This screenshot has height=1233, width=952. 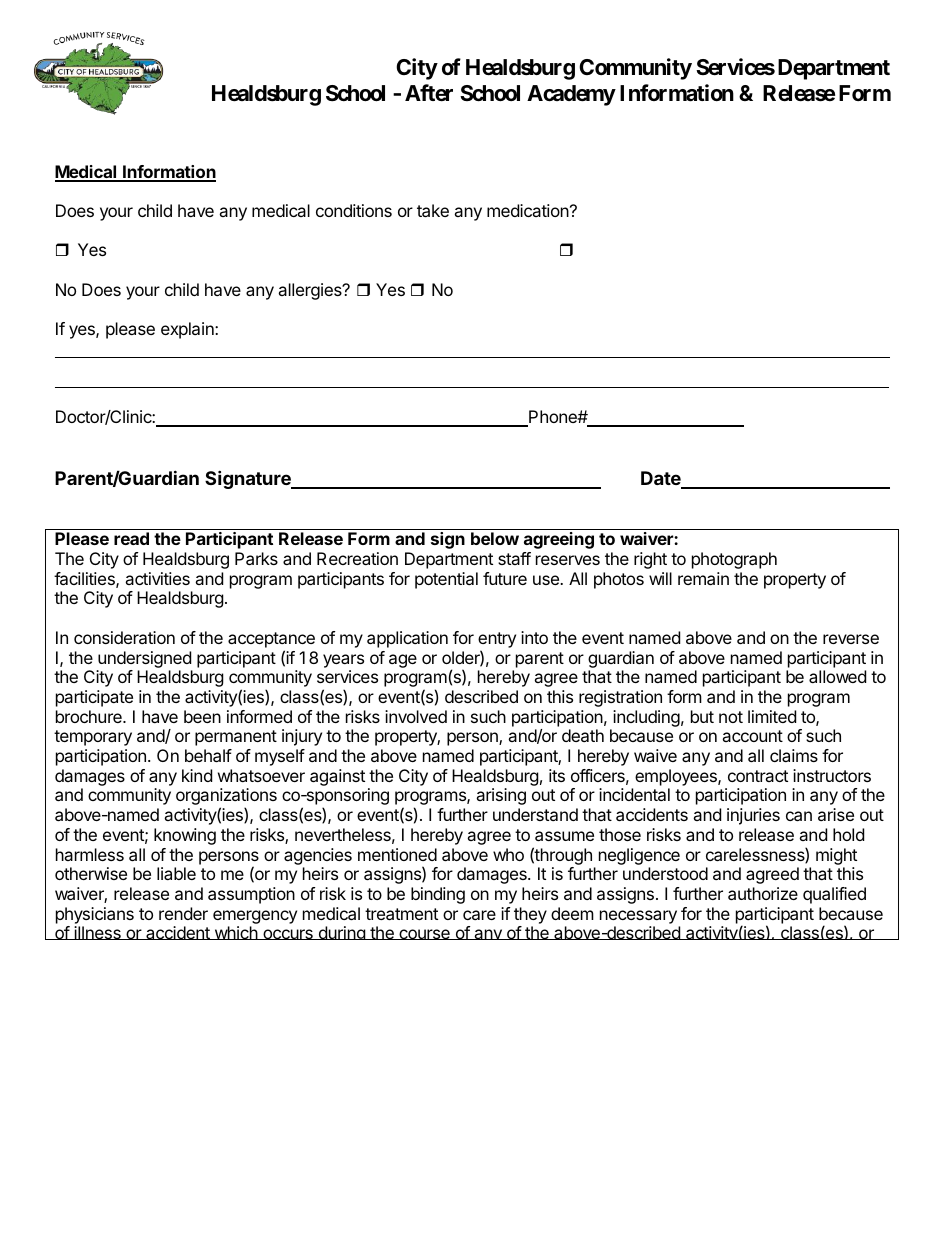 What do you see at coordinates (438, 895) in the screenshot?
I see `binding` at bounding box center [438, 895].
